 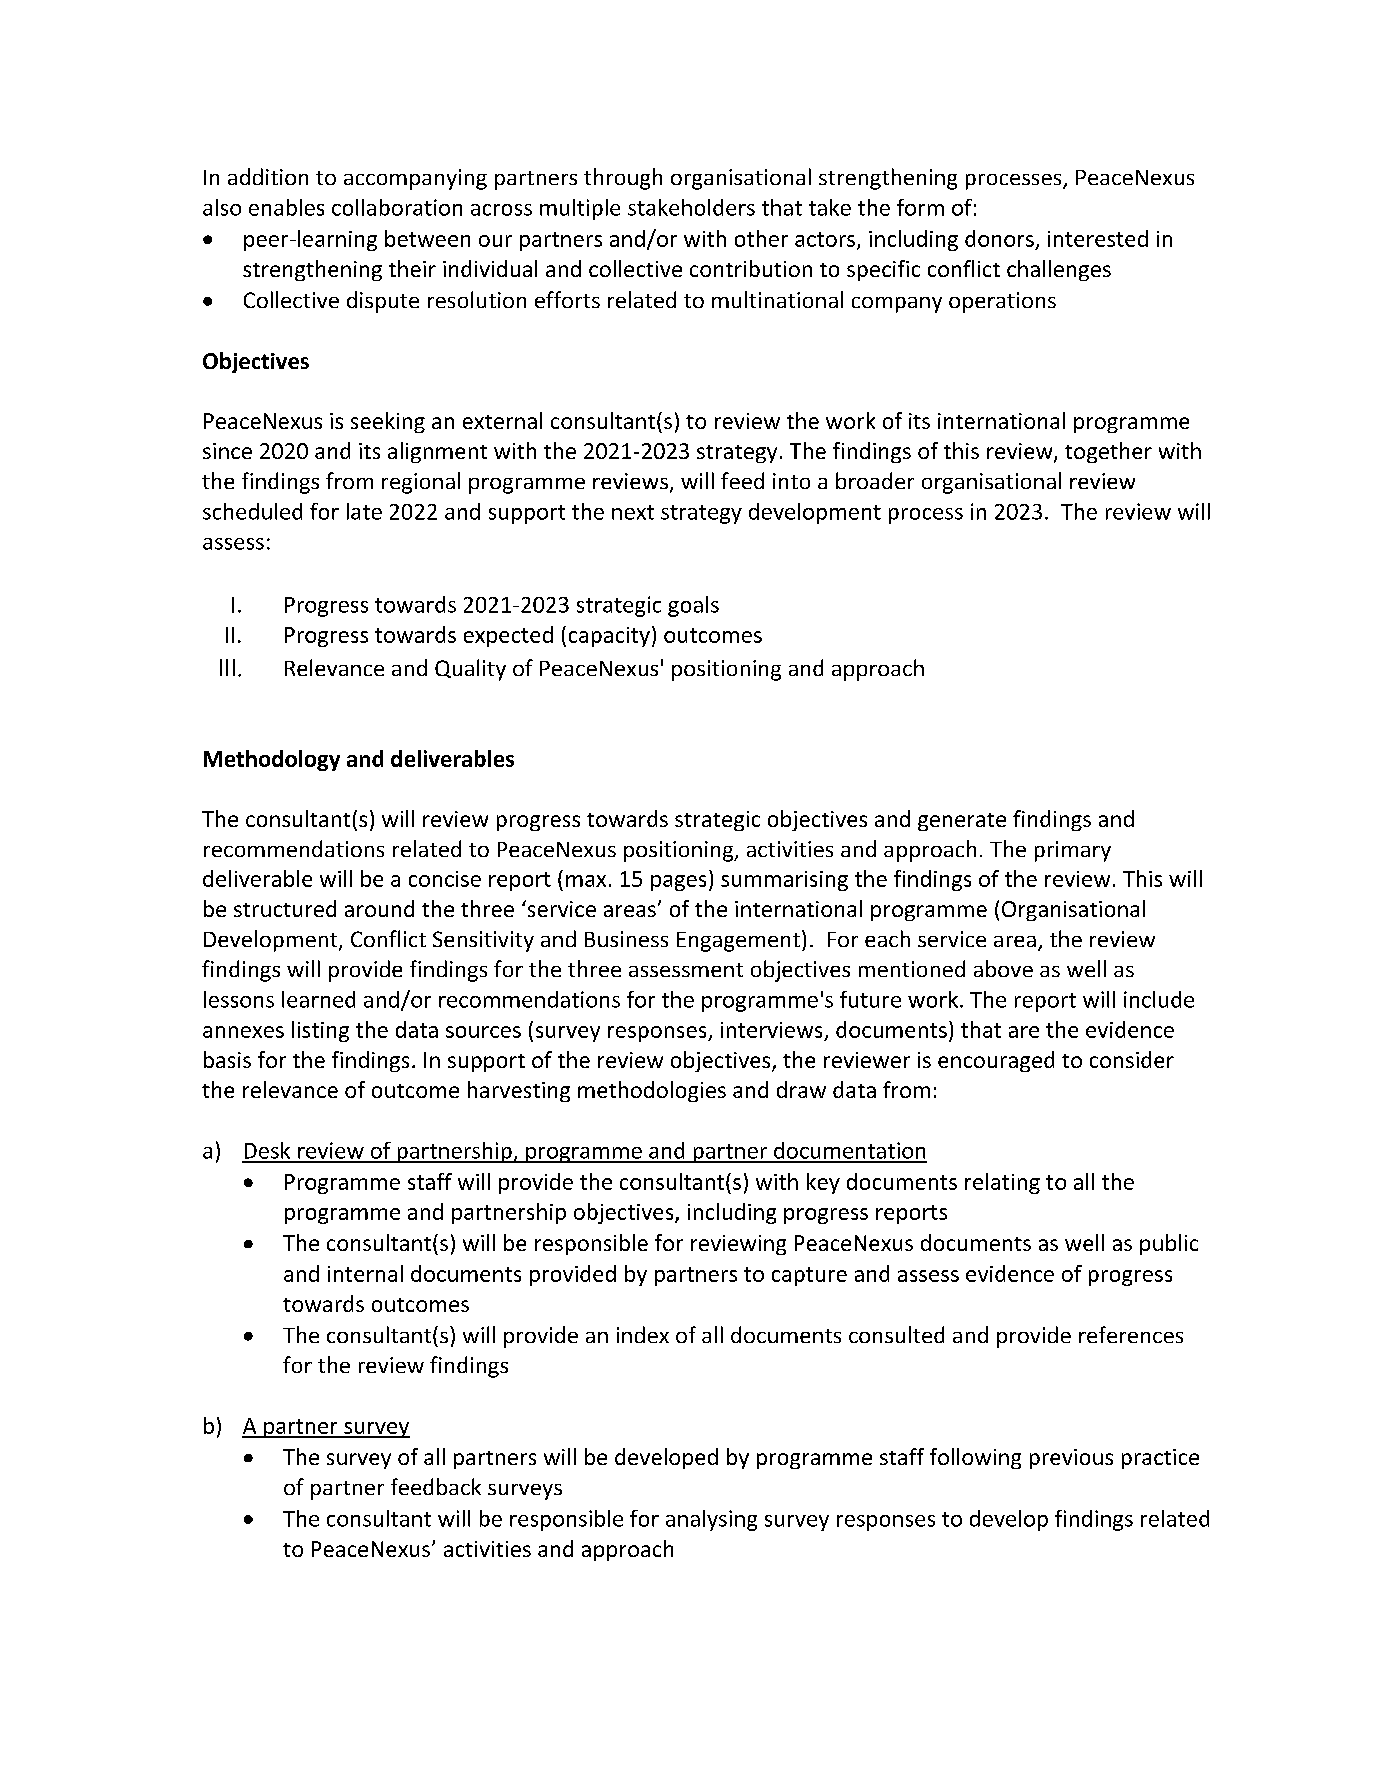 I want to click on analysing, so click(x=711, y=1520).
